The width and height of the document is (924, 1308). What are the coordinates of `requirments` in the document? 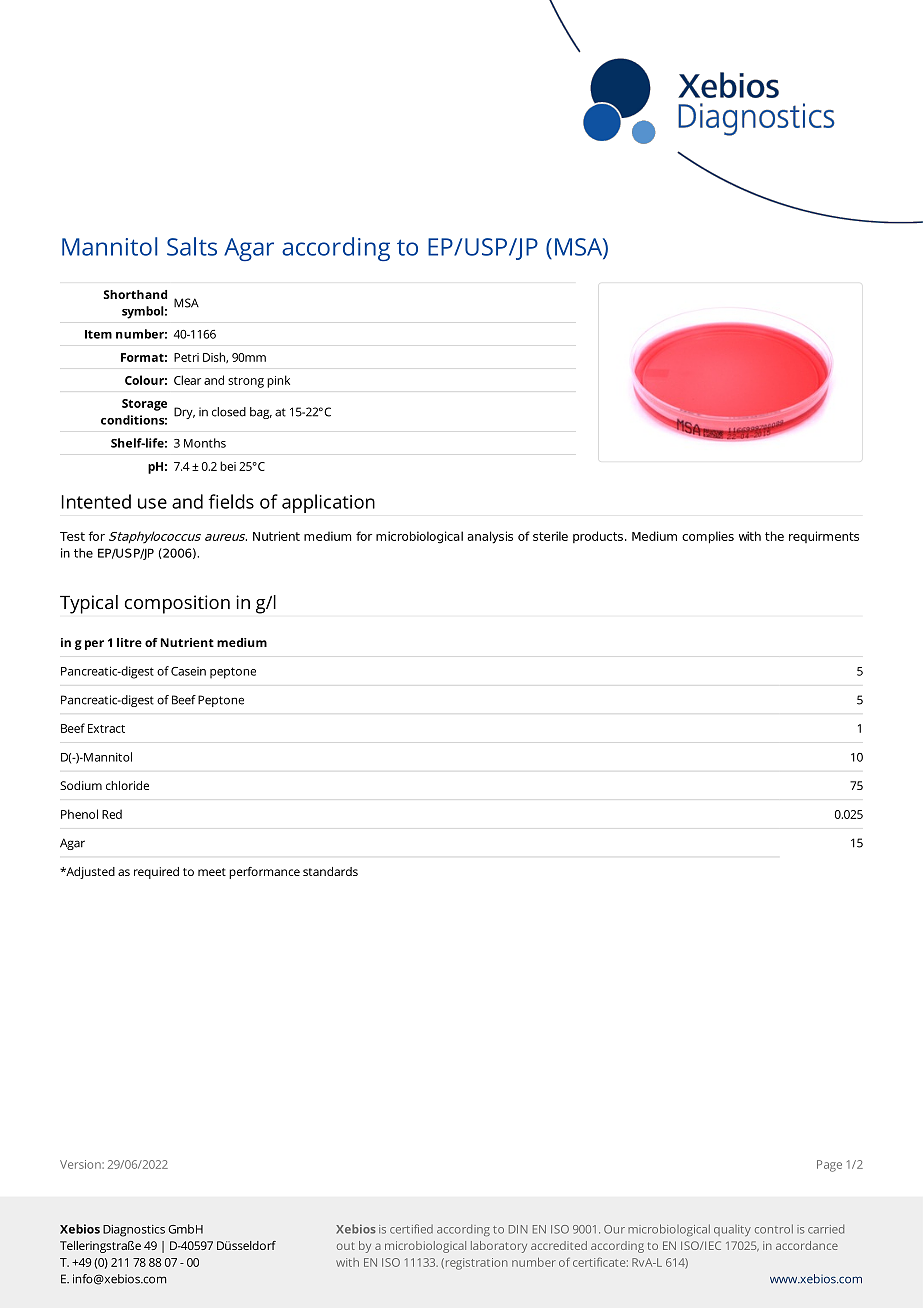 It's located at (824, 537).
